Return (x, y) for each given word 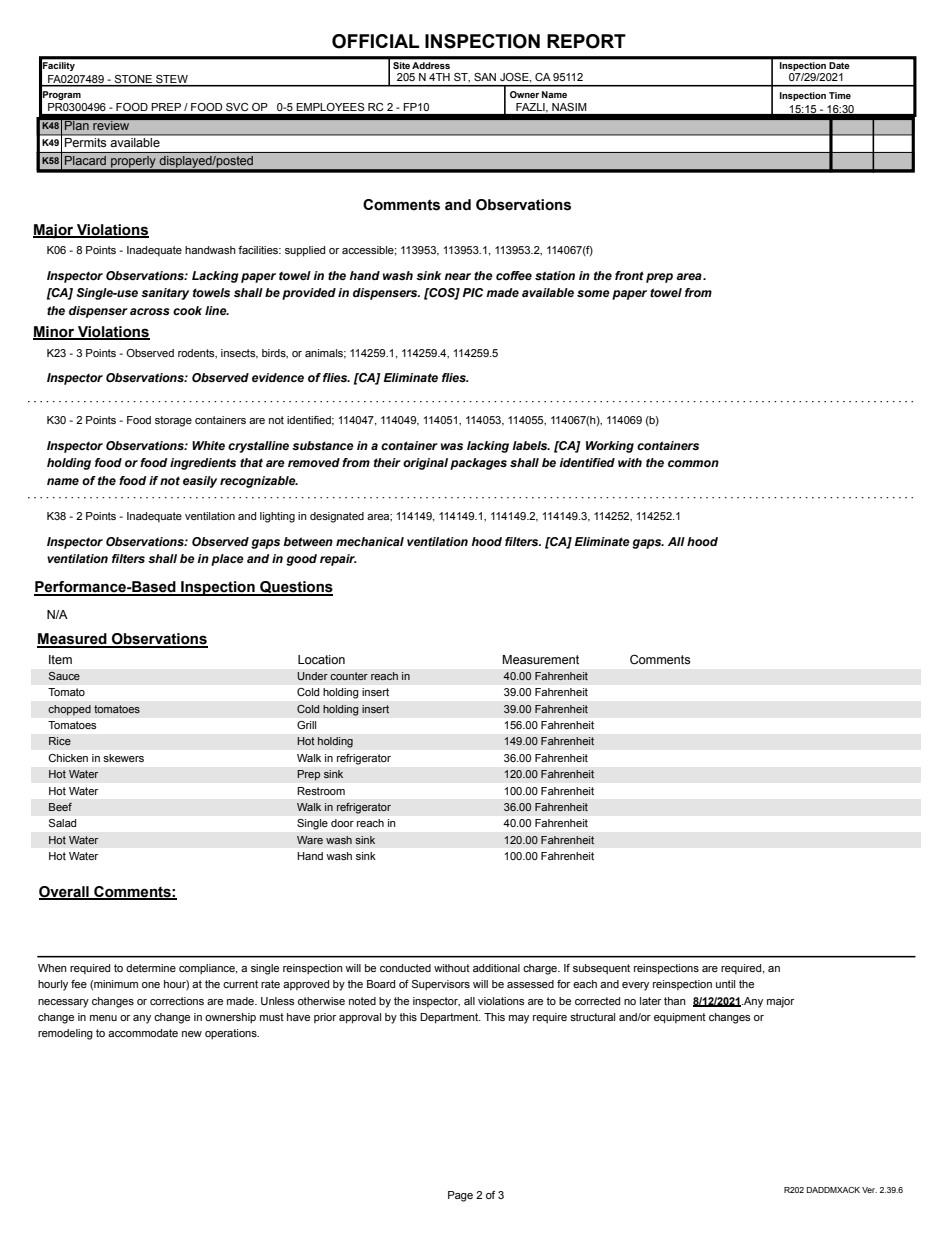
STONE (134, 80)
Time (840, 95)
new (192, 1034)
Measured (73, 640)
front (629, 275)
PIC (473, 292)
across (150, 311)
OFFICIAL (375, 41)
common (693, 463)
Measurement (541, 660)
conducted (405, 968)
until (725, 984)
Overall (65, 893)
